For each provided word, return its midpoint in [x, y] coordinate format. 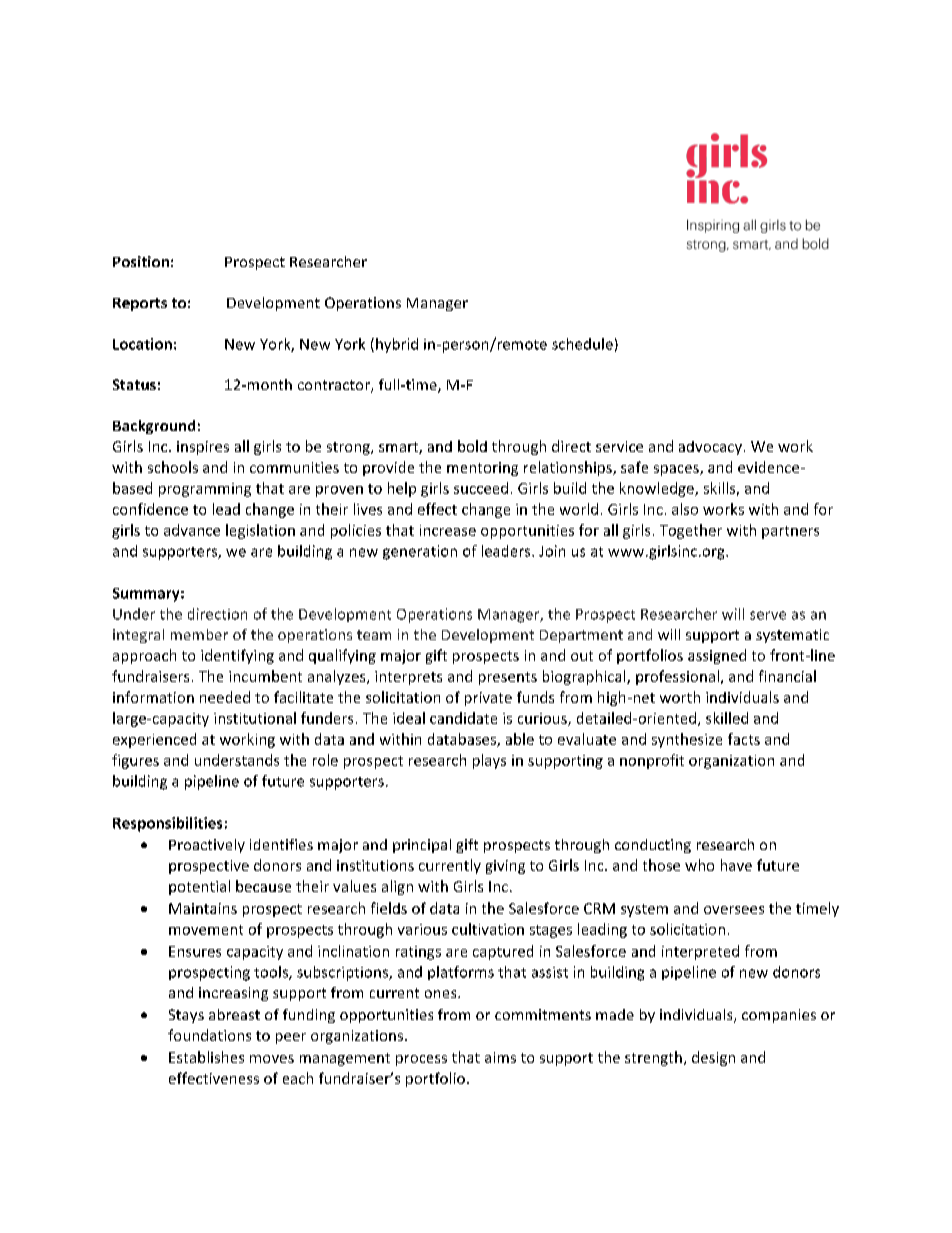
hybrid [397, 345]
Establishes [206, 1057]
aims [500, 1057]
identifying [237, 656]
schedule [582, 344]
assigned [717, 656]
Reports [140, 304]
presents [508, 678]
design [713, 1058]
